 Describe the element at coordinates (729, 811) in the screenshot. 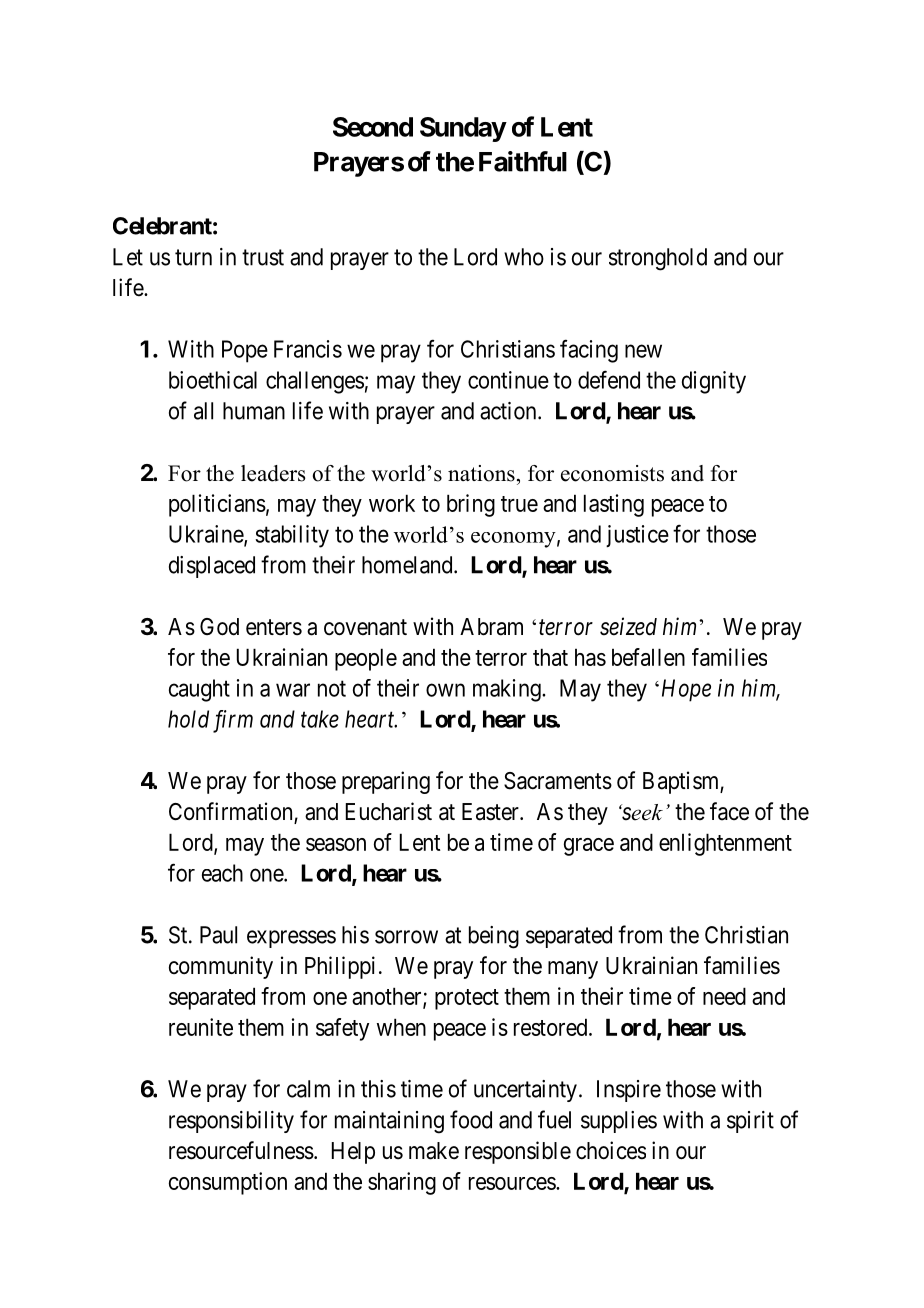

I see `face` at that location.
